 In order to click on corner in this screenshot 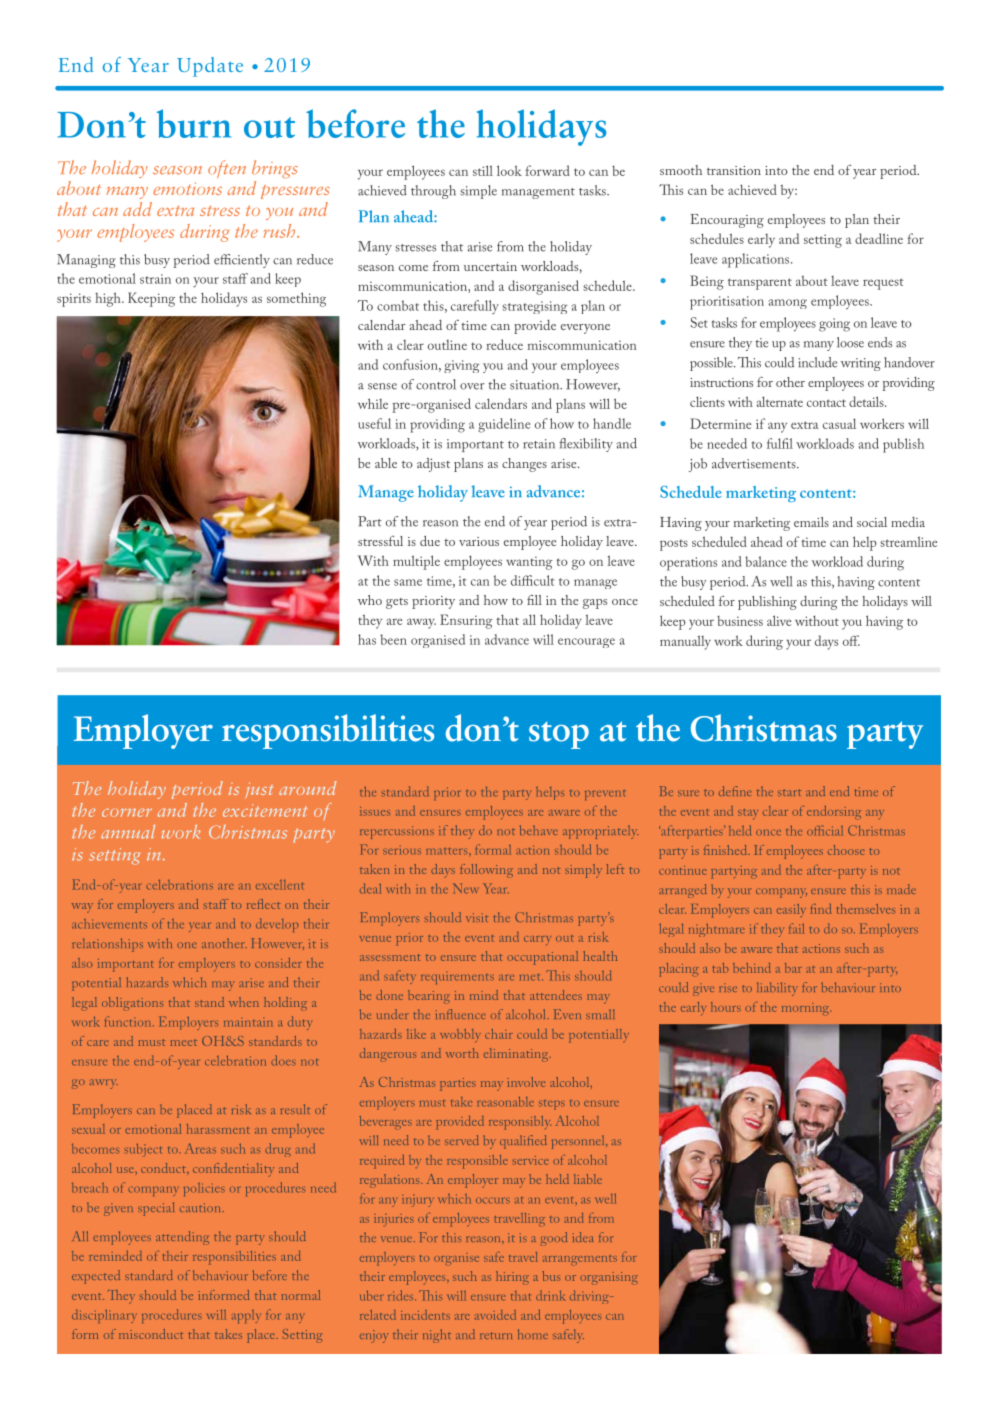, I will do `click(127, 812)`.
